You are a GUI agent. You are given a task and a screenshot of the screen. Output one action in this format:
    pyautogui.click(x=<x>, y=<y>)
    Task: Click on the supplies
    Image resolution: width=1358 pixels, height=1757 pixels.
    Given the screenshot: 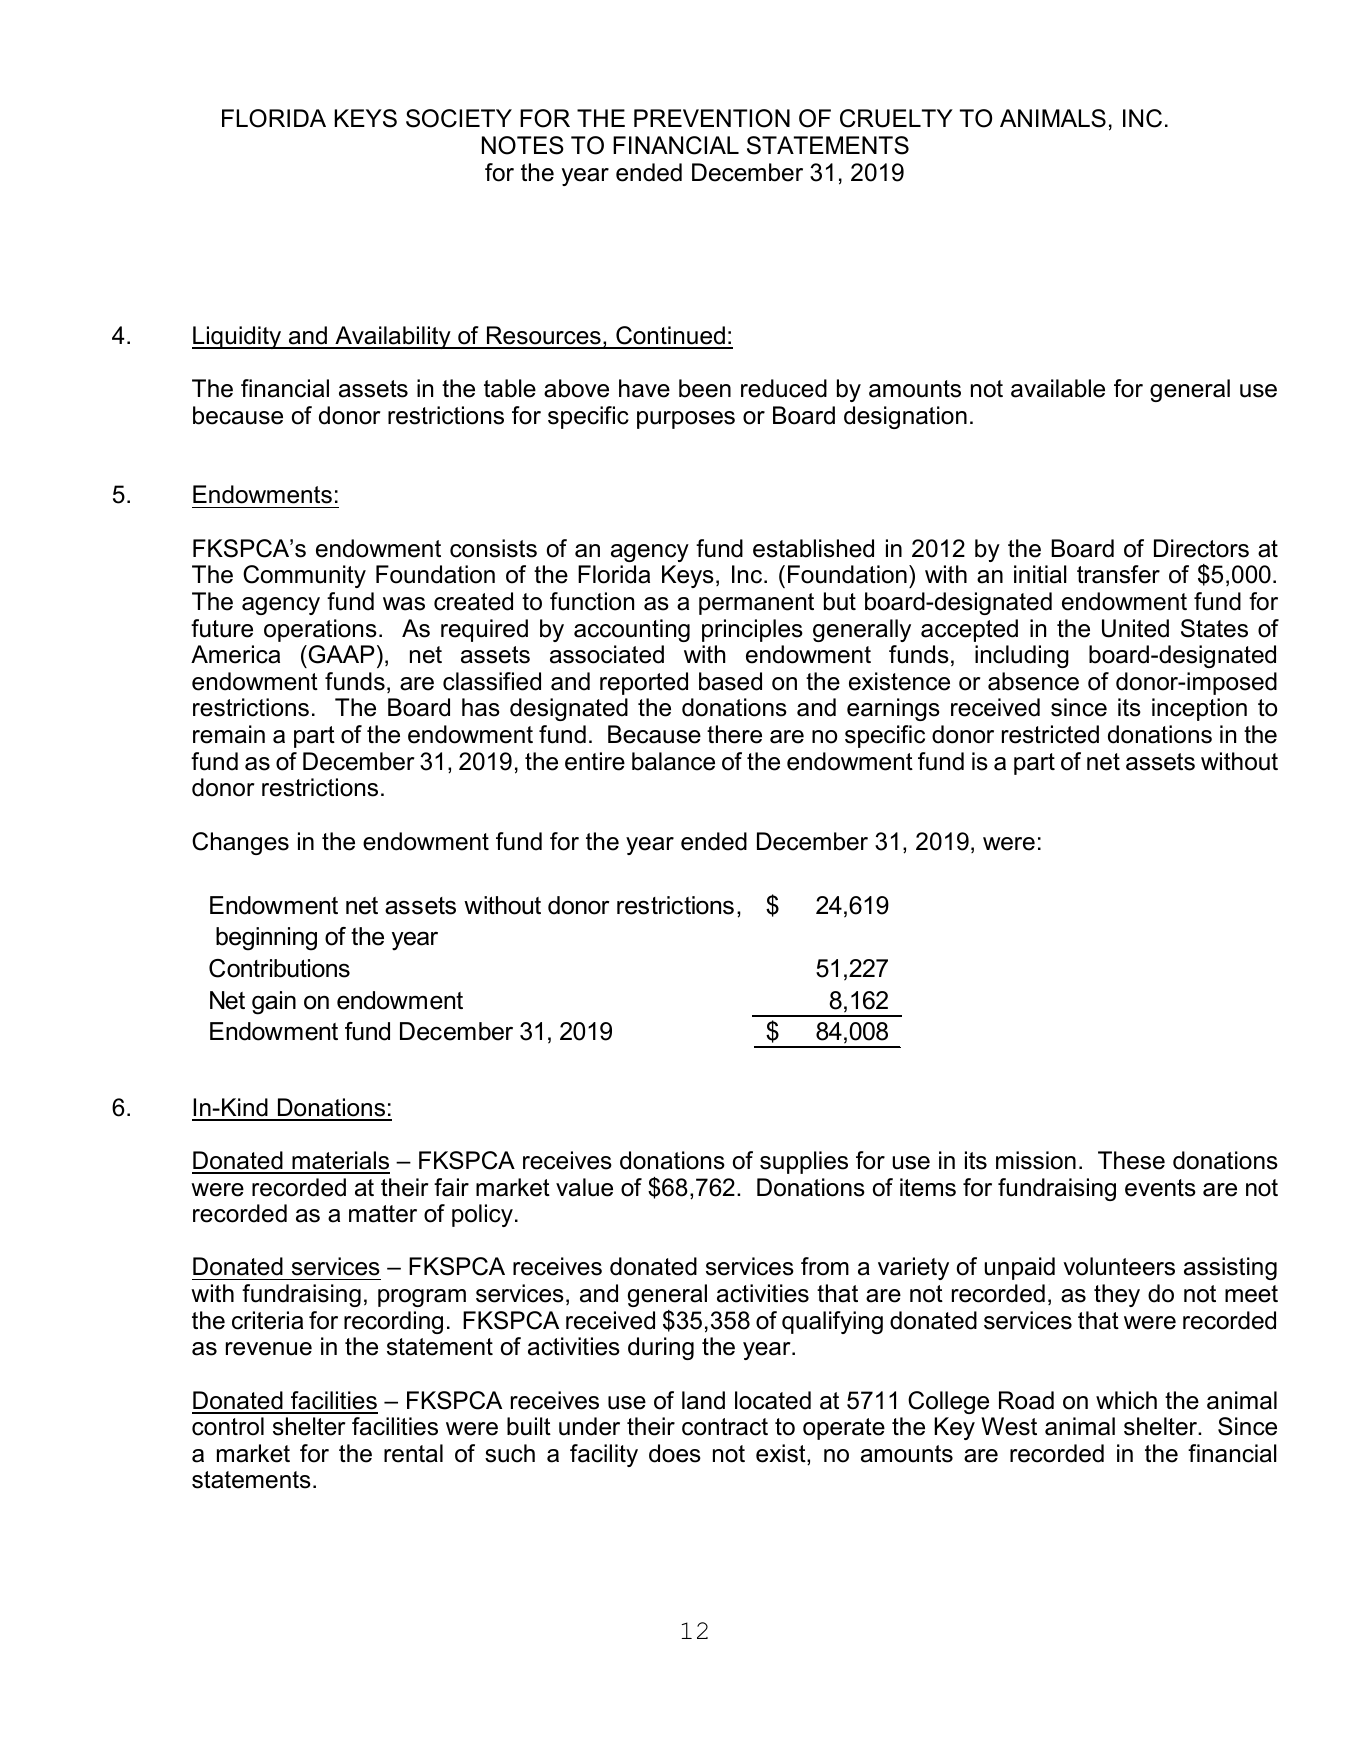 What is the action you would take?
    pyautogui.click(x=804, y=1162)
